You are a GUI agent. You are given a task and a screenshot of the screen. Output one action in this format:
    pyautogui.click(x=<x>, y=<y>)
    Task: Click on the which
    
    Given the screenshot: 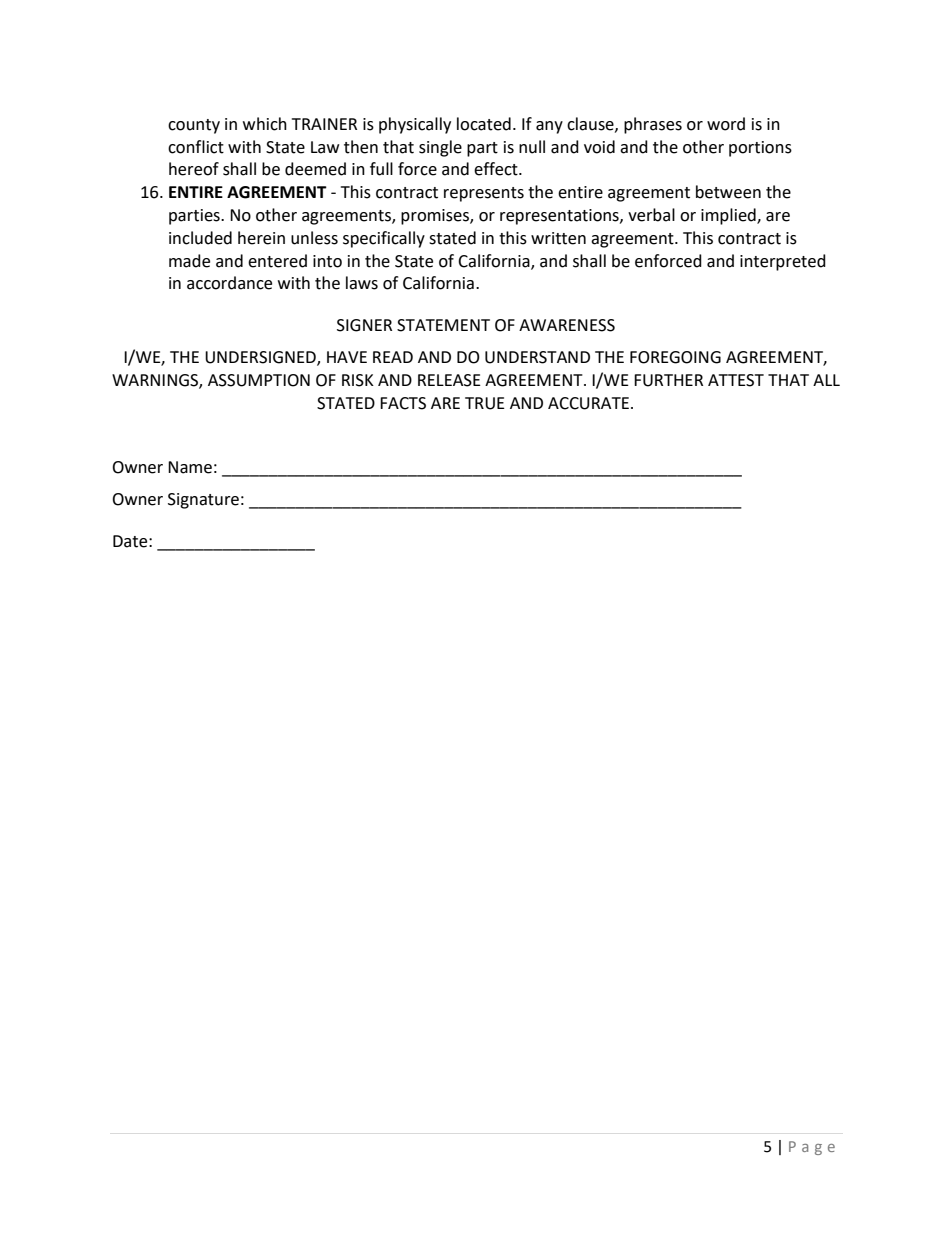 What is the action you would take?
    pyautogui.click(x=265, y=124)
